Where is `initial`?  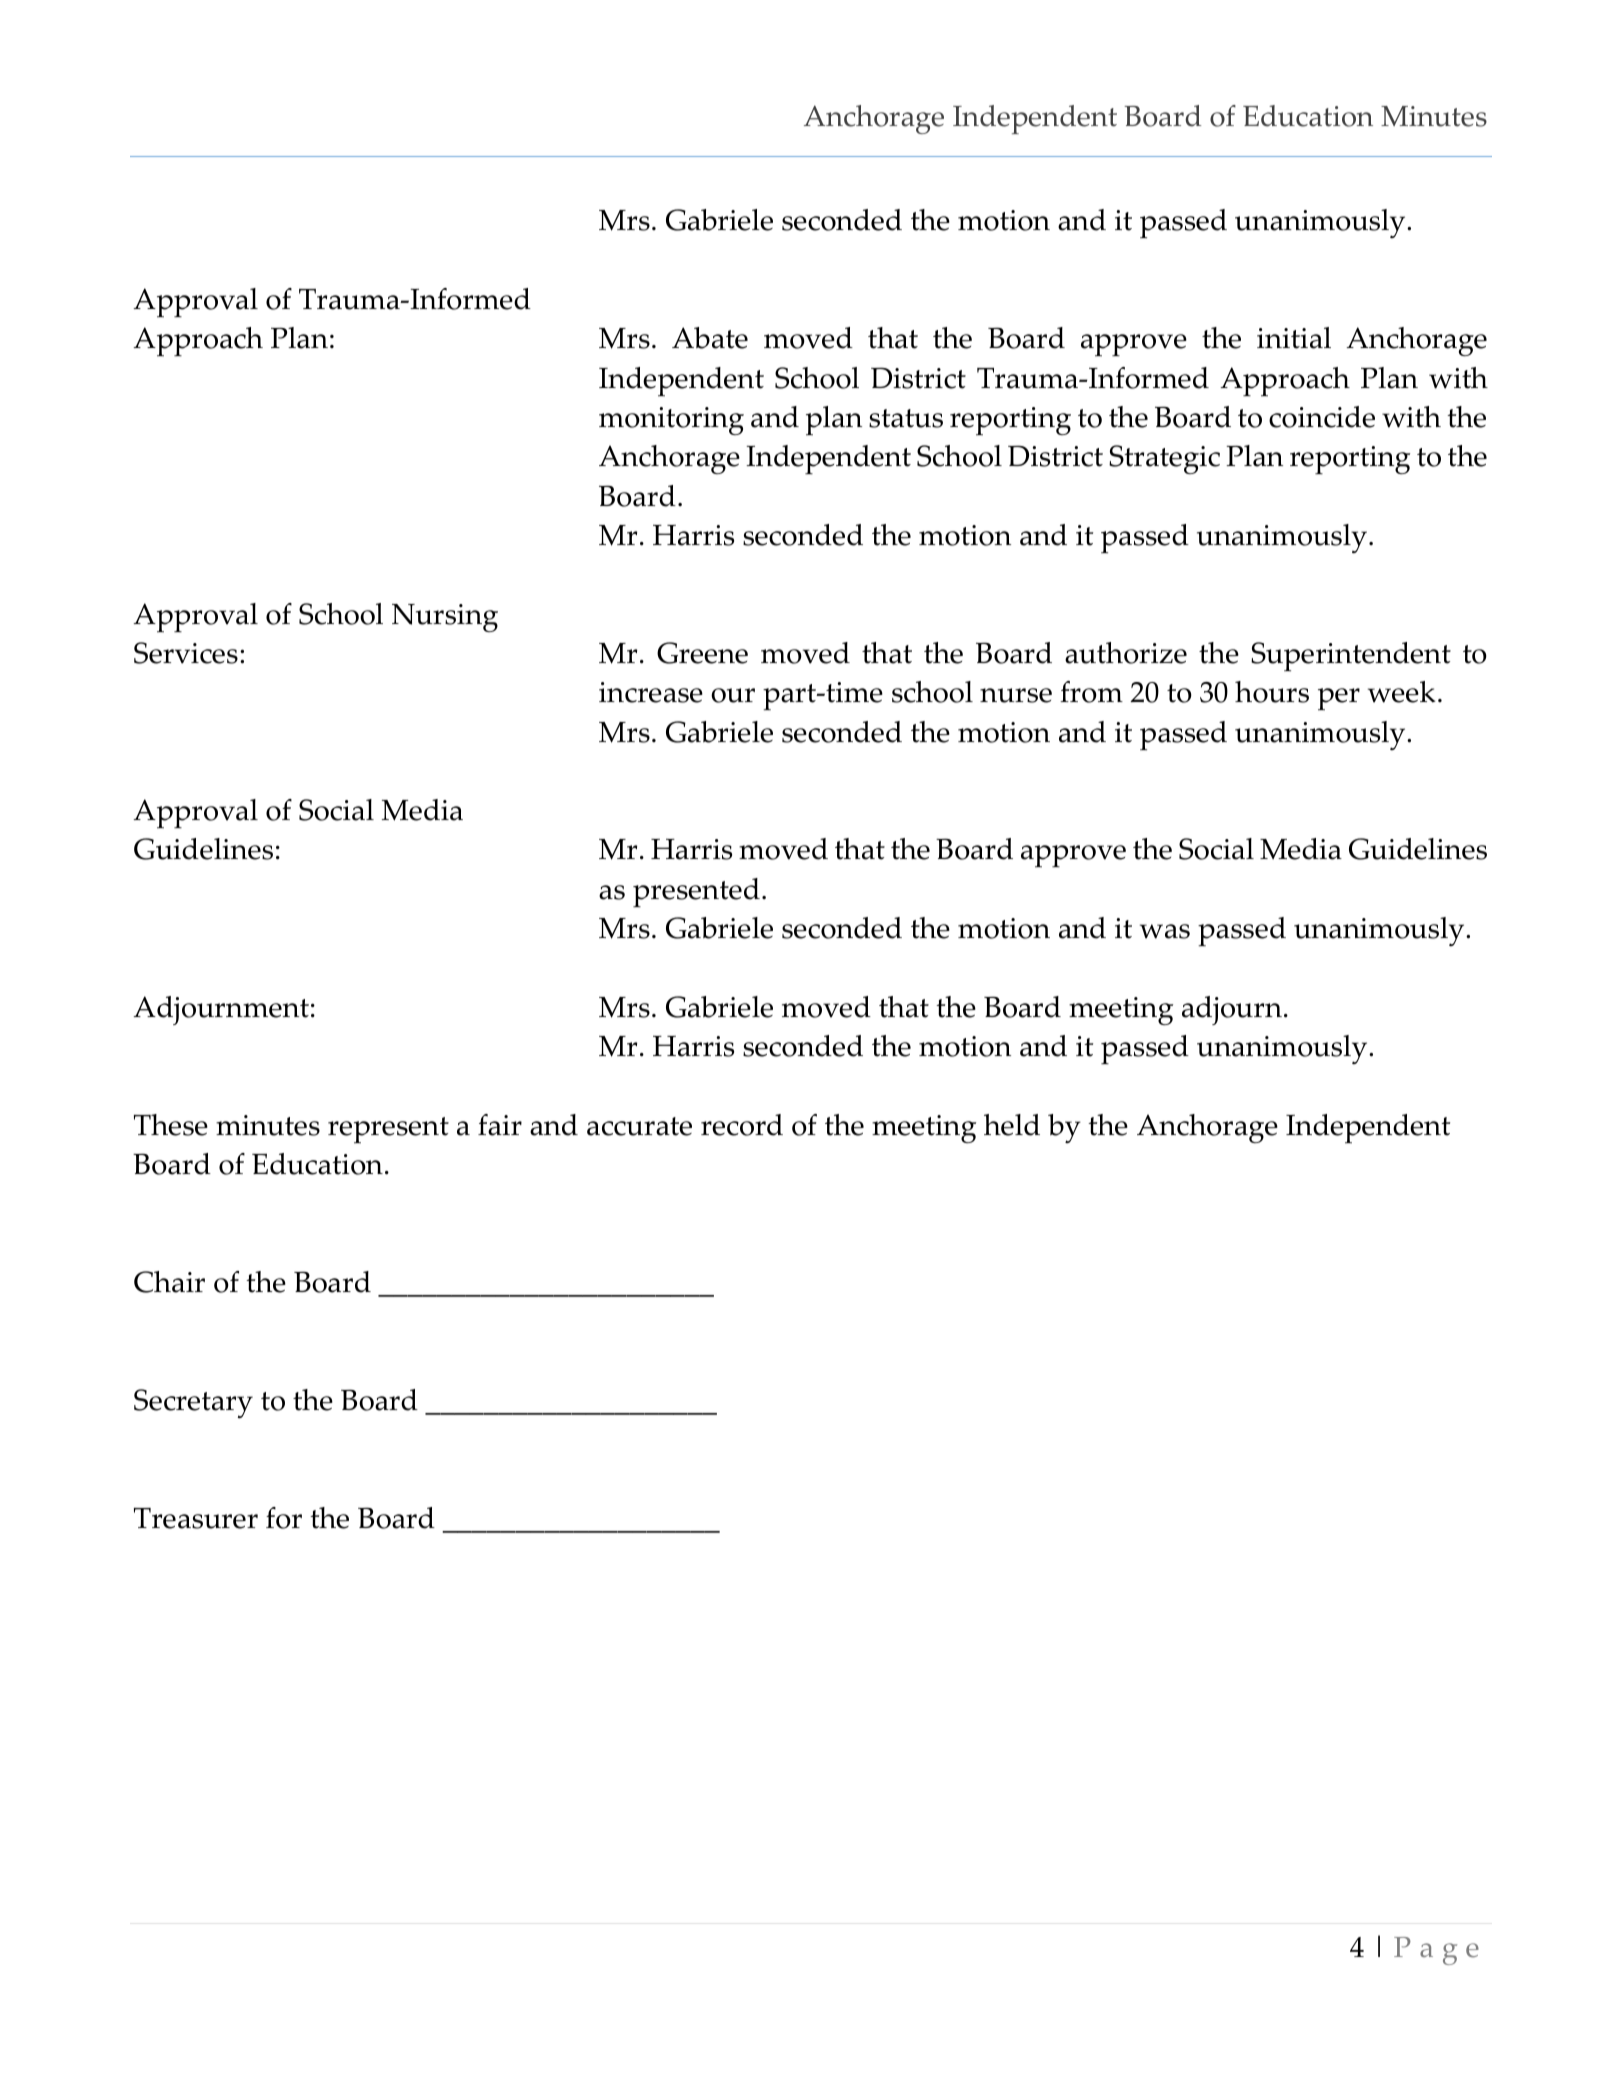
initial is located at coordinates (1294, 338).
